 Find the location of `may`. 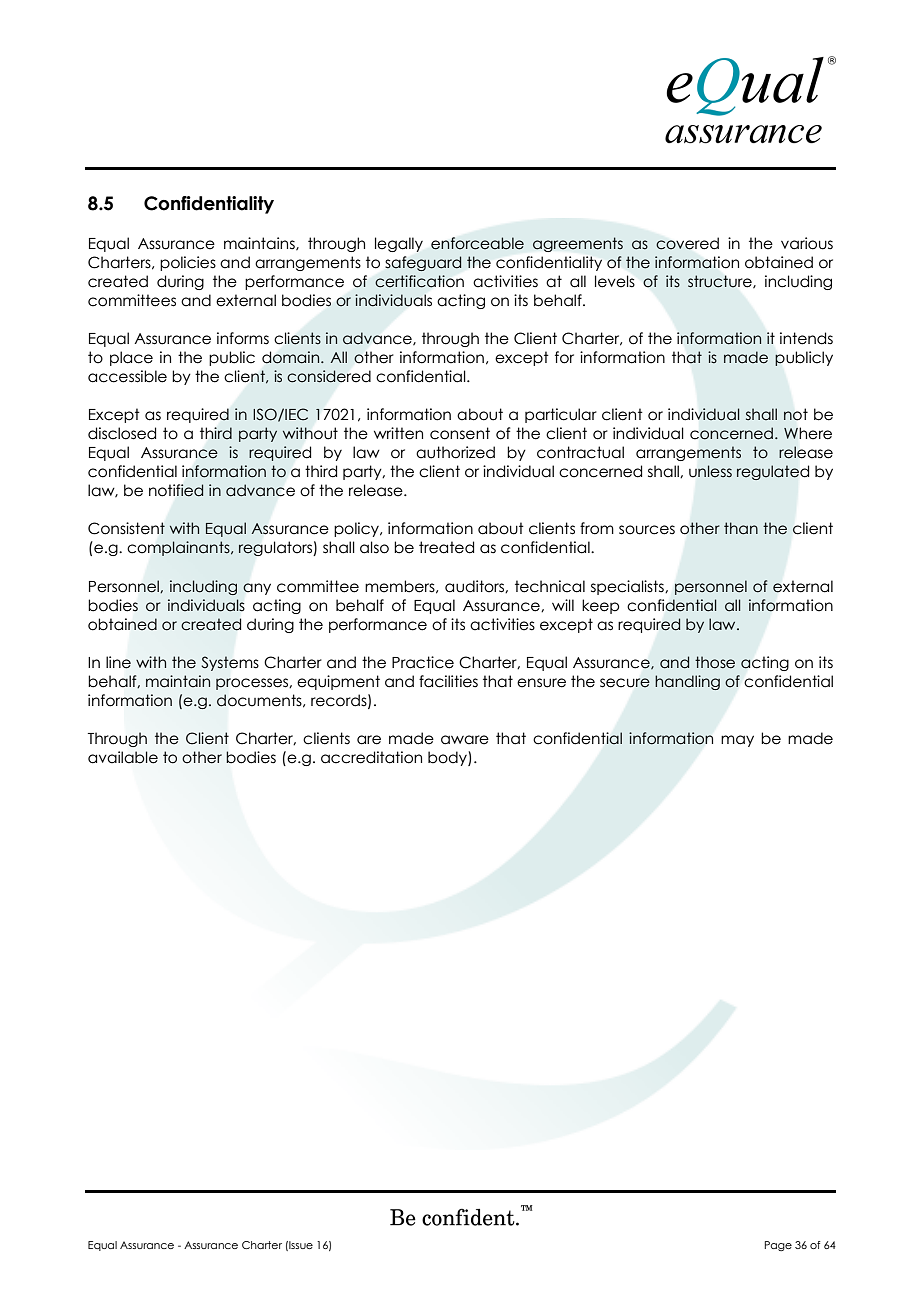

may is located at coordinates (737, 741).
